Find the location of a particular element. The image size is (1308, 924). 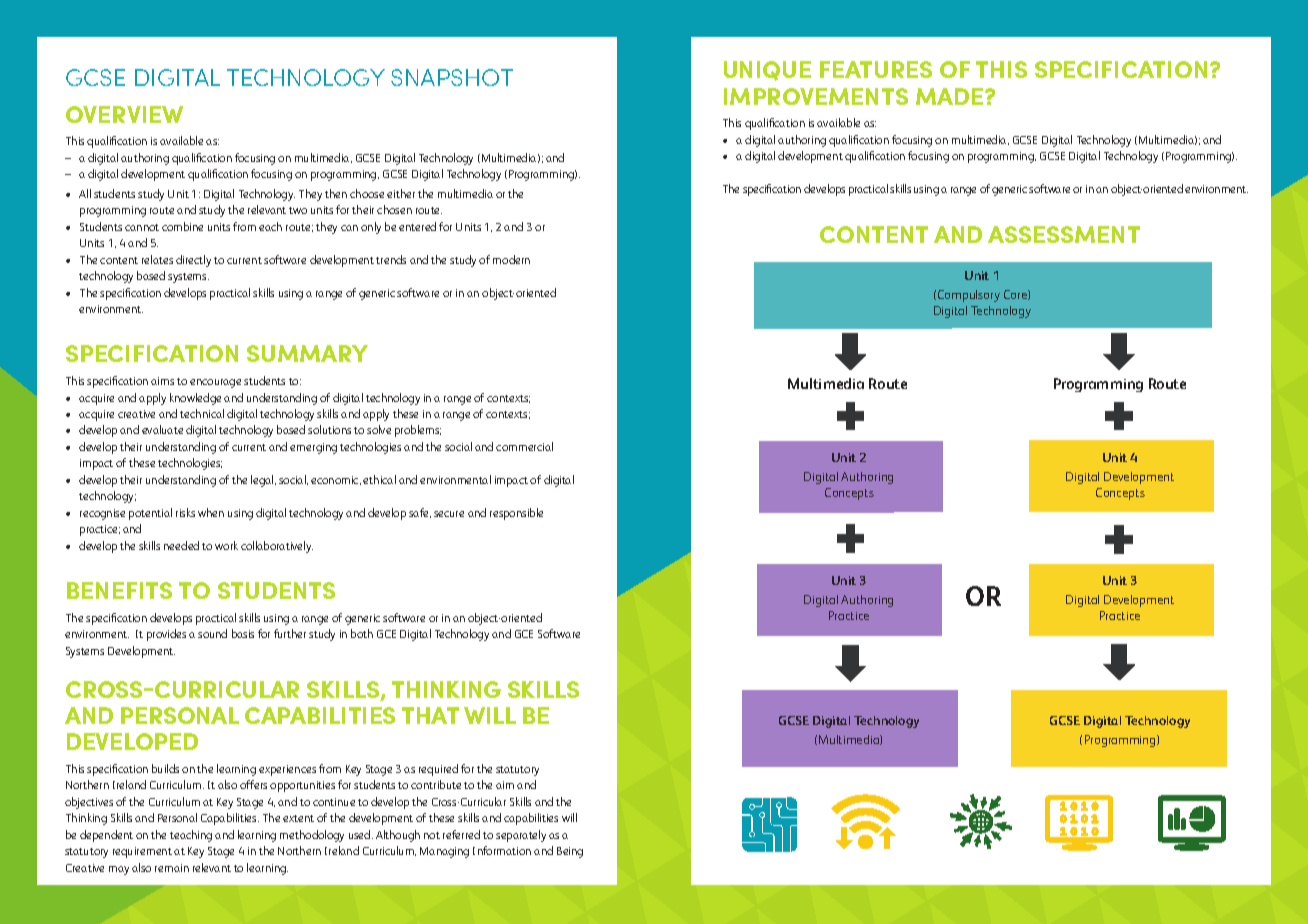

MADE is located at coordinates (949, 96).
